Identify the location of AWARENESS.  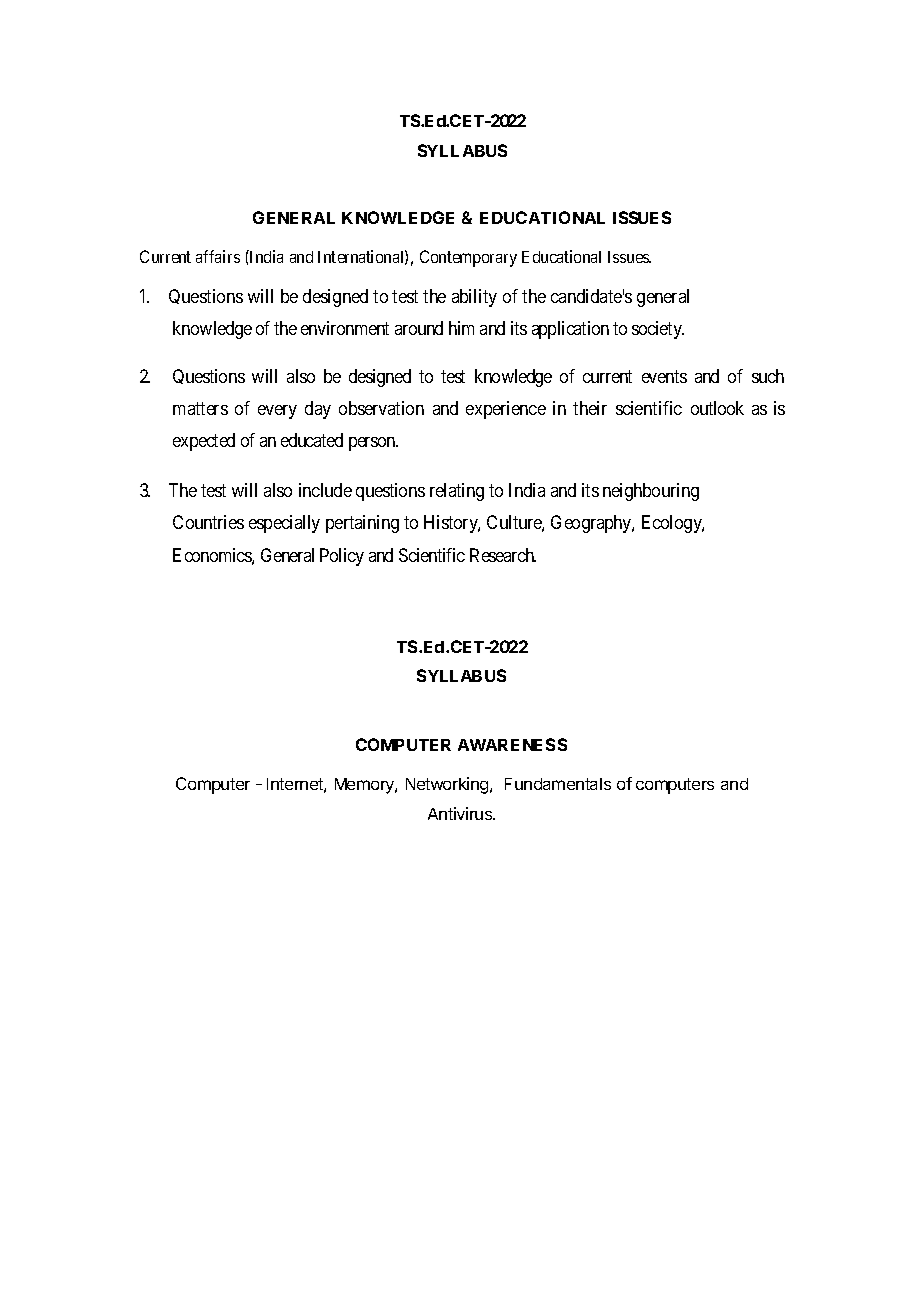
(512, 744).
